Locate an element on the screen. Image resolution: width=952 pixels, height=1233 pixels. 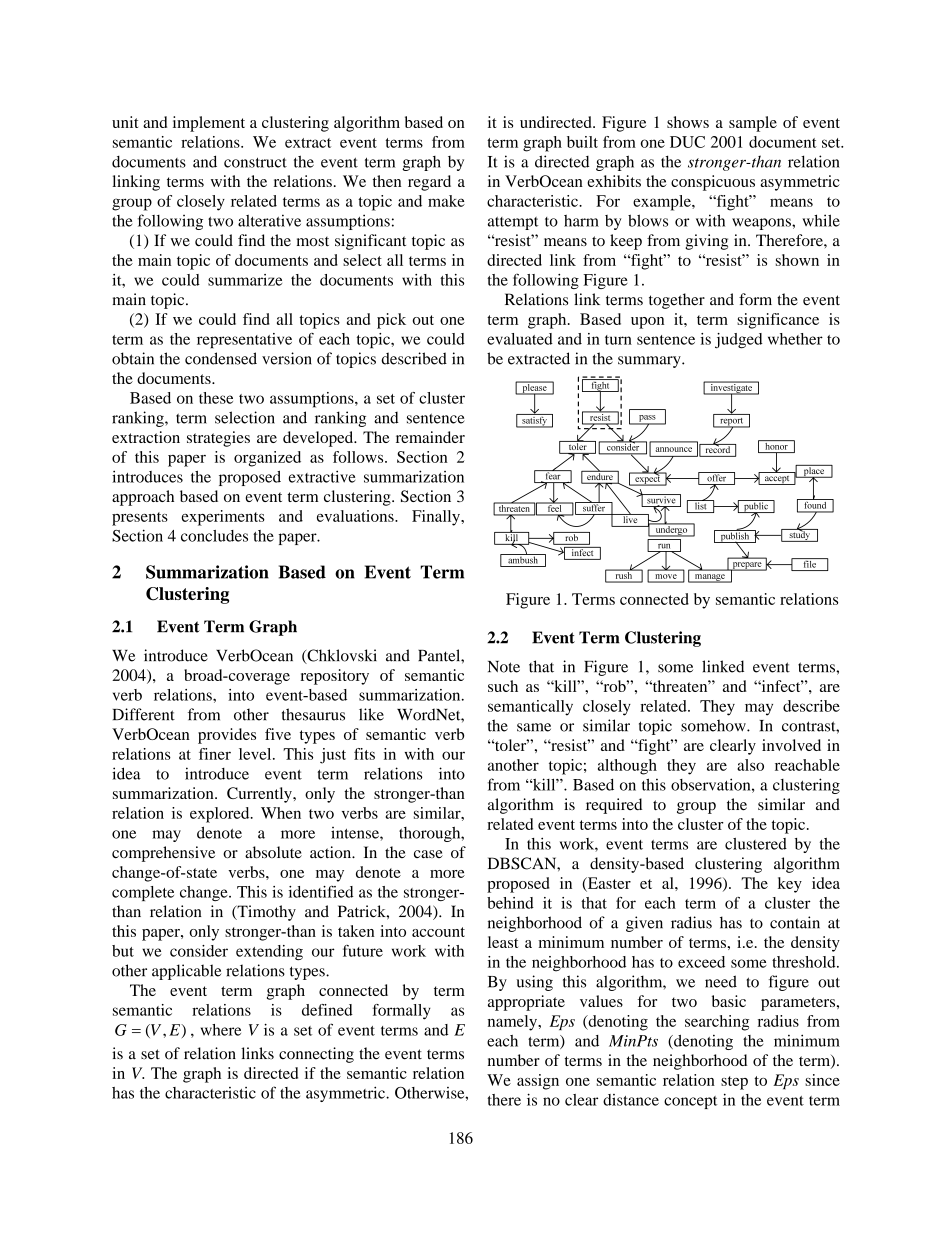
regard is located at coordinates (429, 183).
